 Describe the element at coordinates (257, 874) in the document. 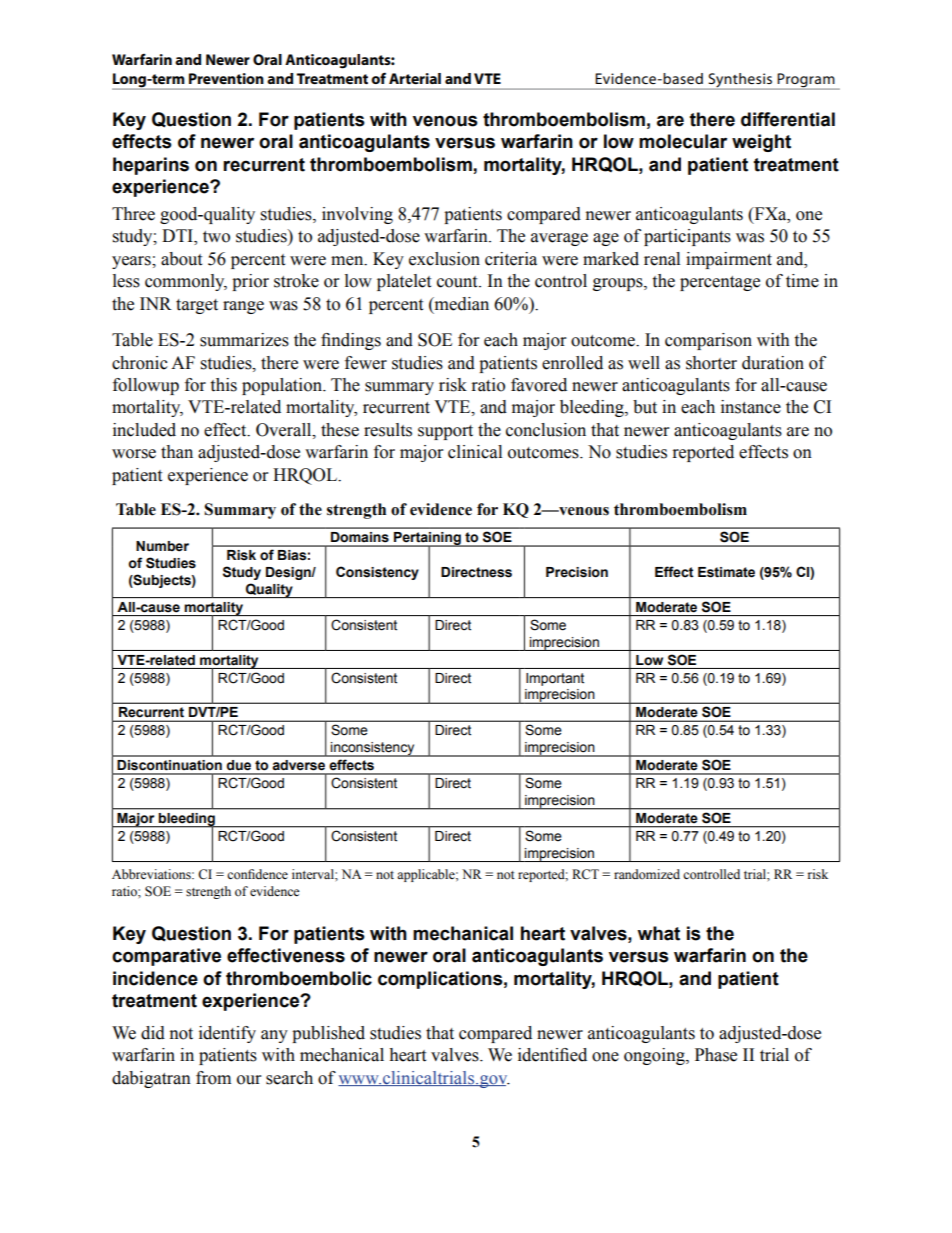

I see `confidence` at that location.
